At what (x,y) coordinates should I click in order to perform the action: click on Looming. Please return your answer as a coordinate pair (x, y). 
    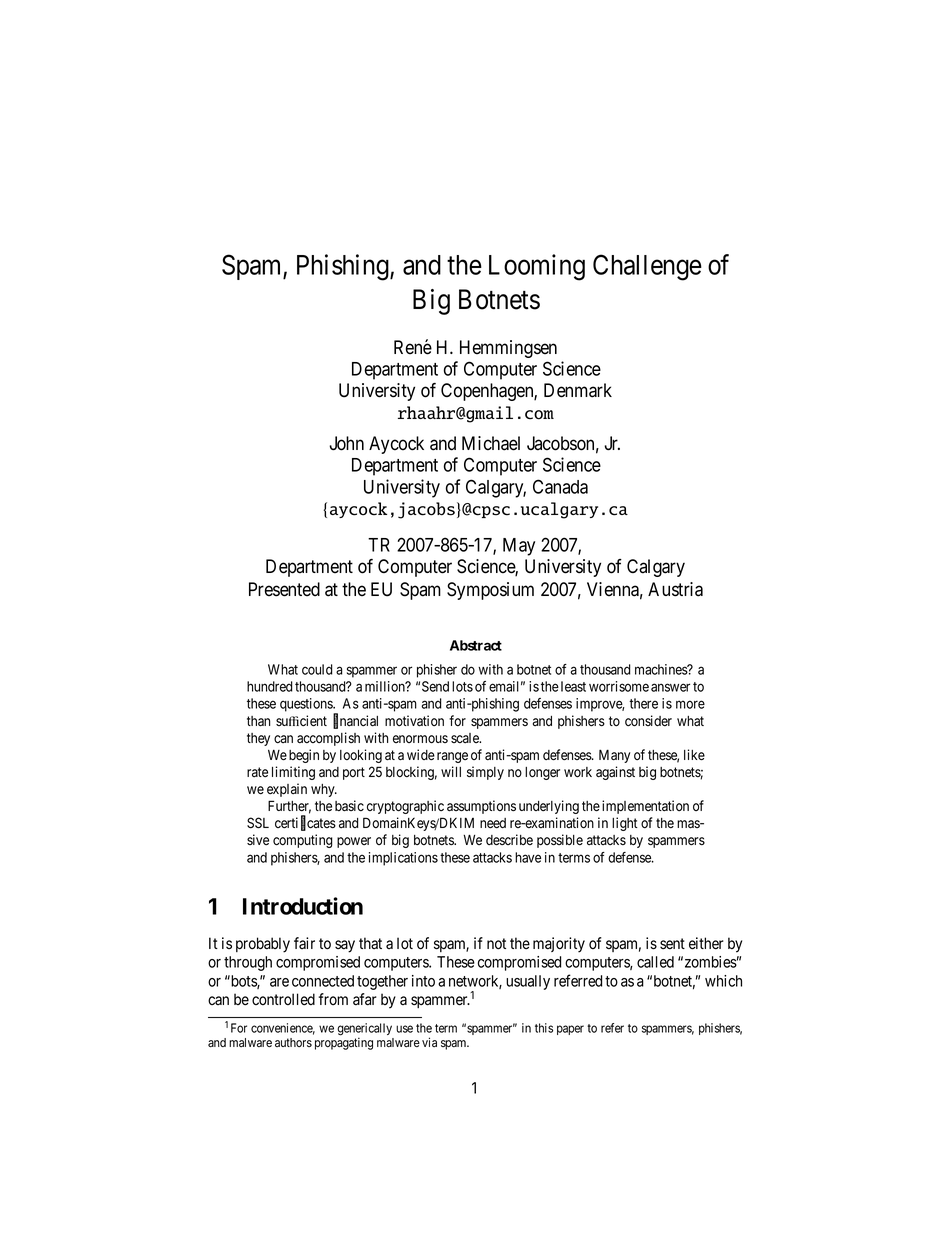
    Looking at the image, I should click on (537, 267).
